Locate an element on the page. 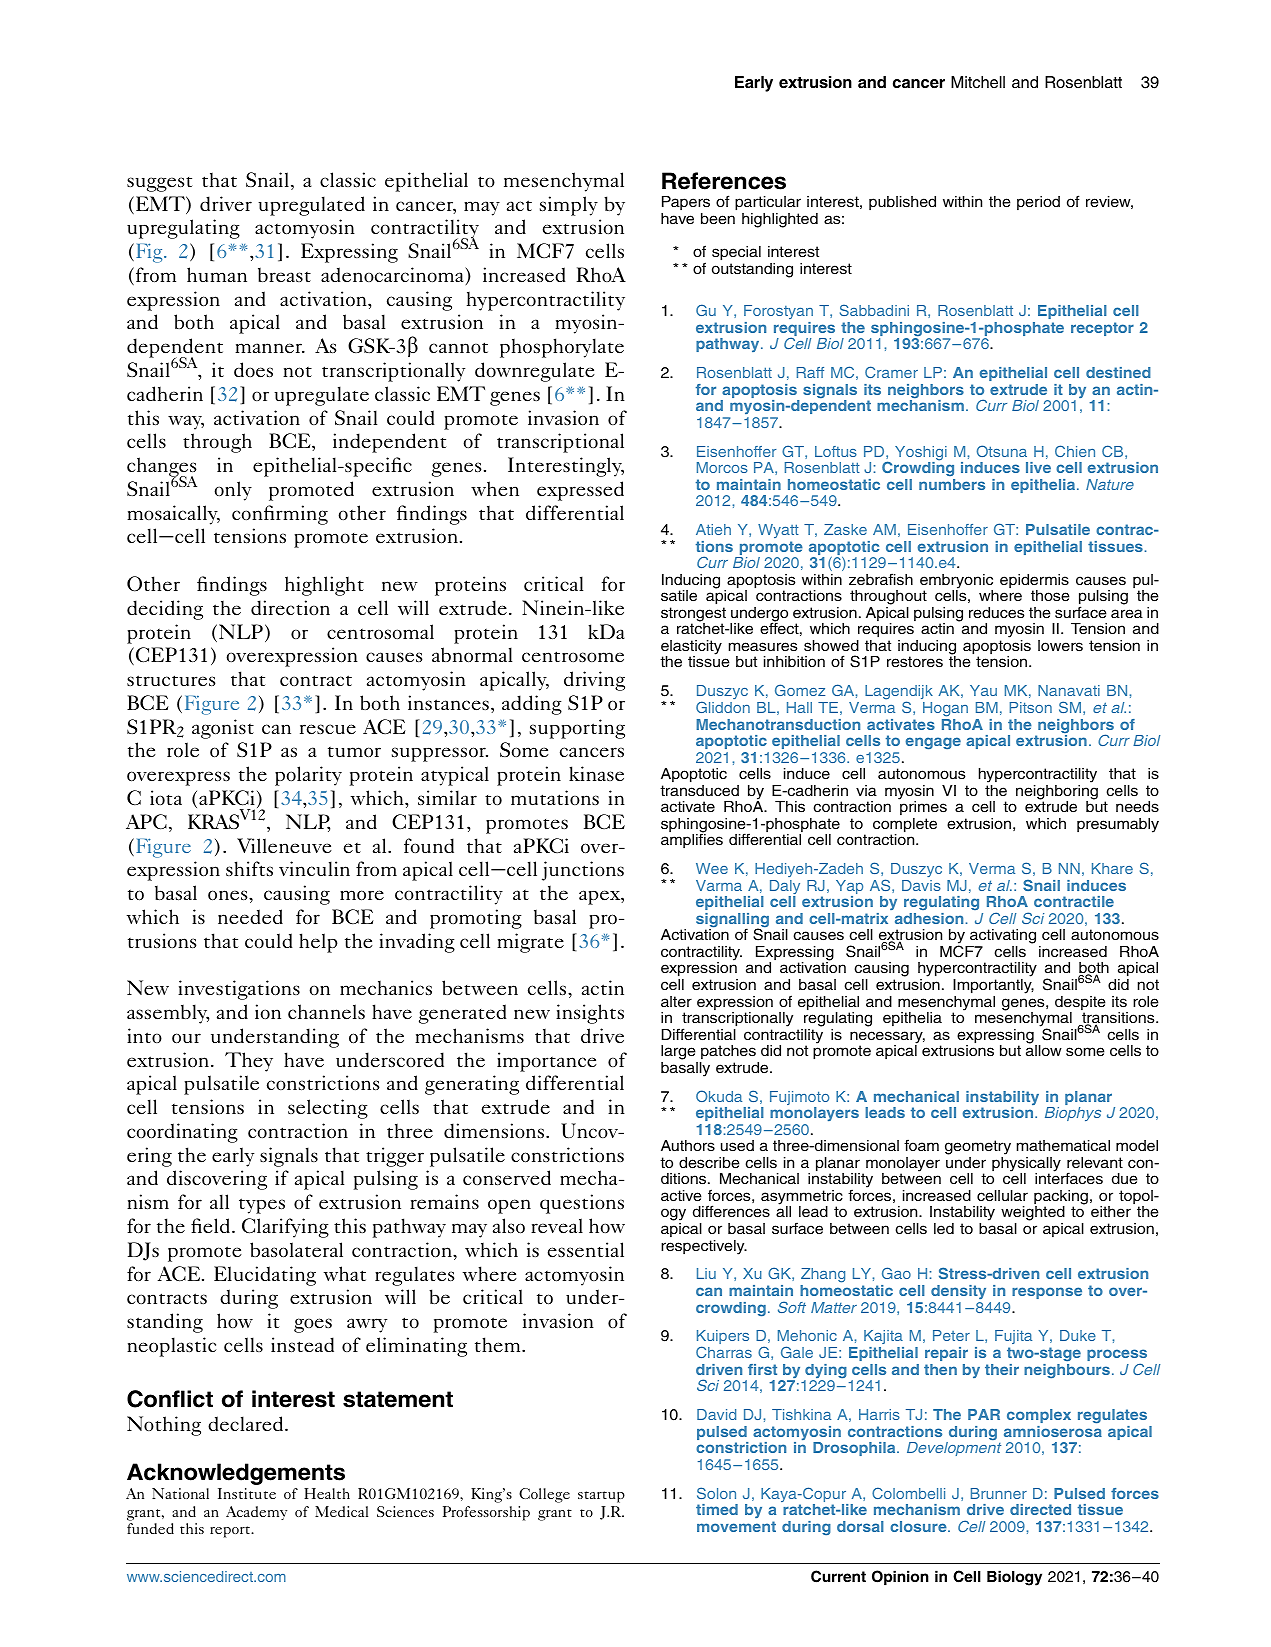  Mitchell is located at coordinates (978, 82).
